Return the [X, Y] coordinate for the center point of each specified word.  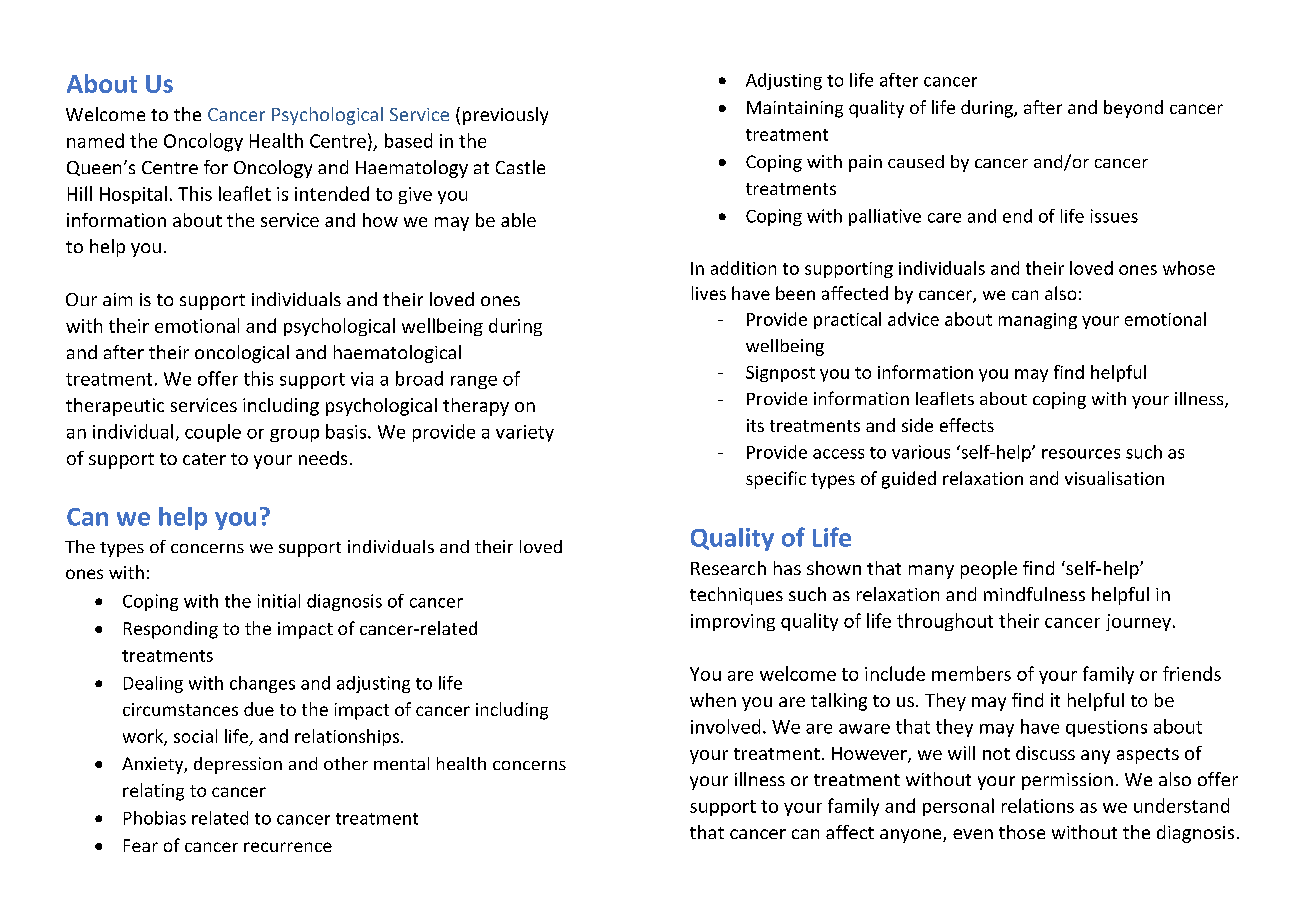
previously [505, 116]
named [95, 140]
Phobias [155, 818]
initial [279, 601]
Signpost [780, 374]
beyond [1133, 109]
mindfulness [1034, 594]
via [362, 379]
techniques [736, 596]
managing [1038, 321]
